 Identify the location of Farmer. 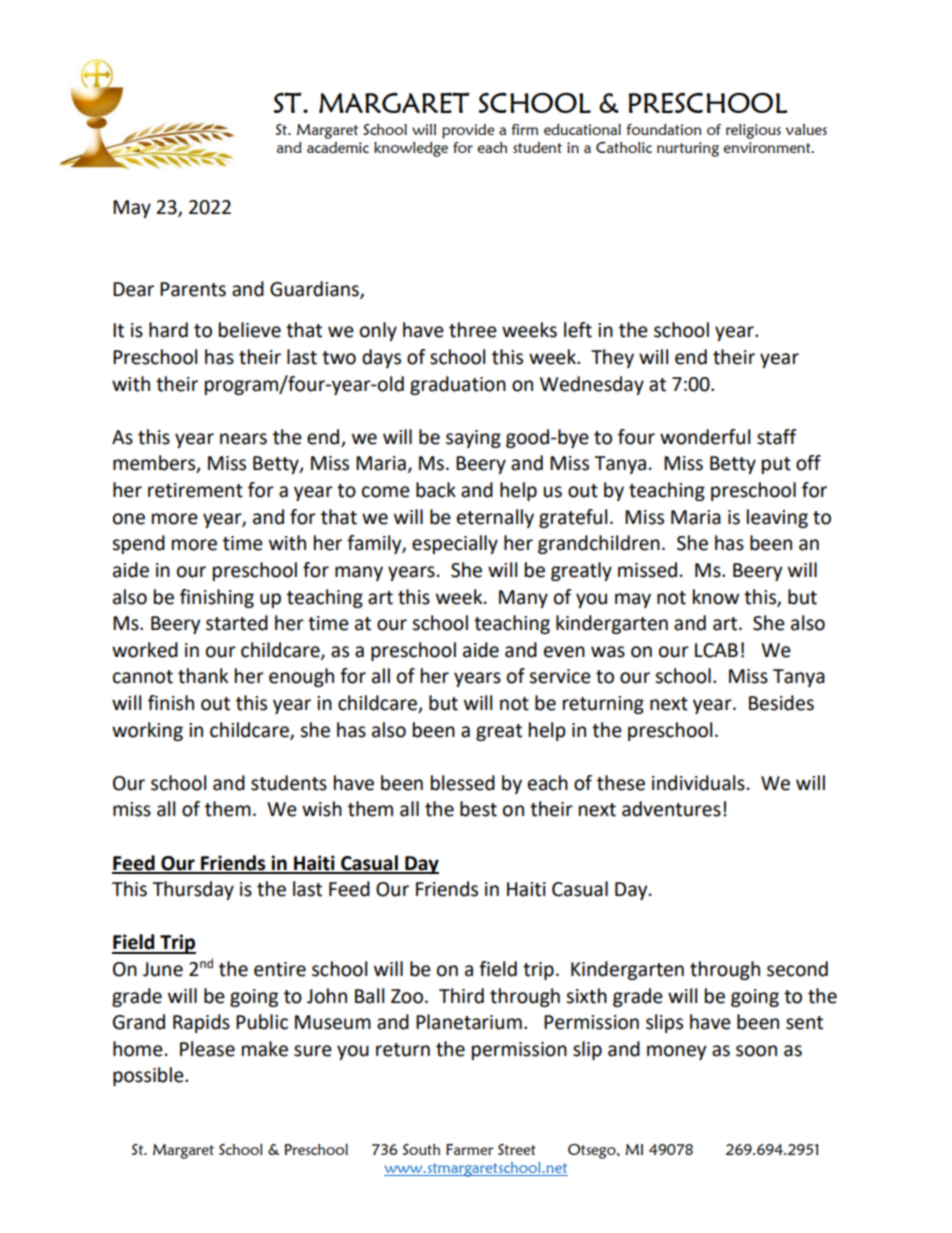
(469, 1149).
